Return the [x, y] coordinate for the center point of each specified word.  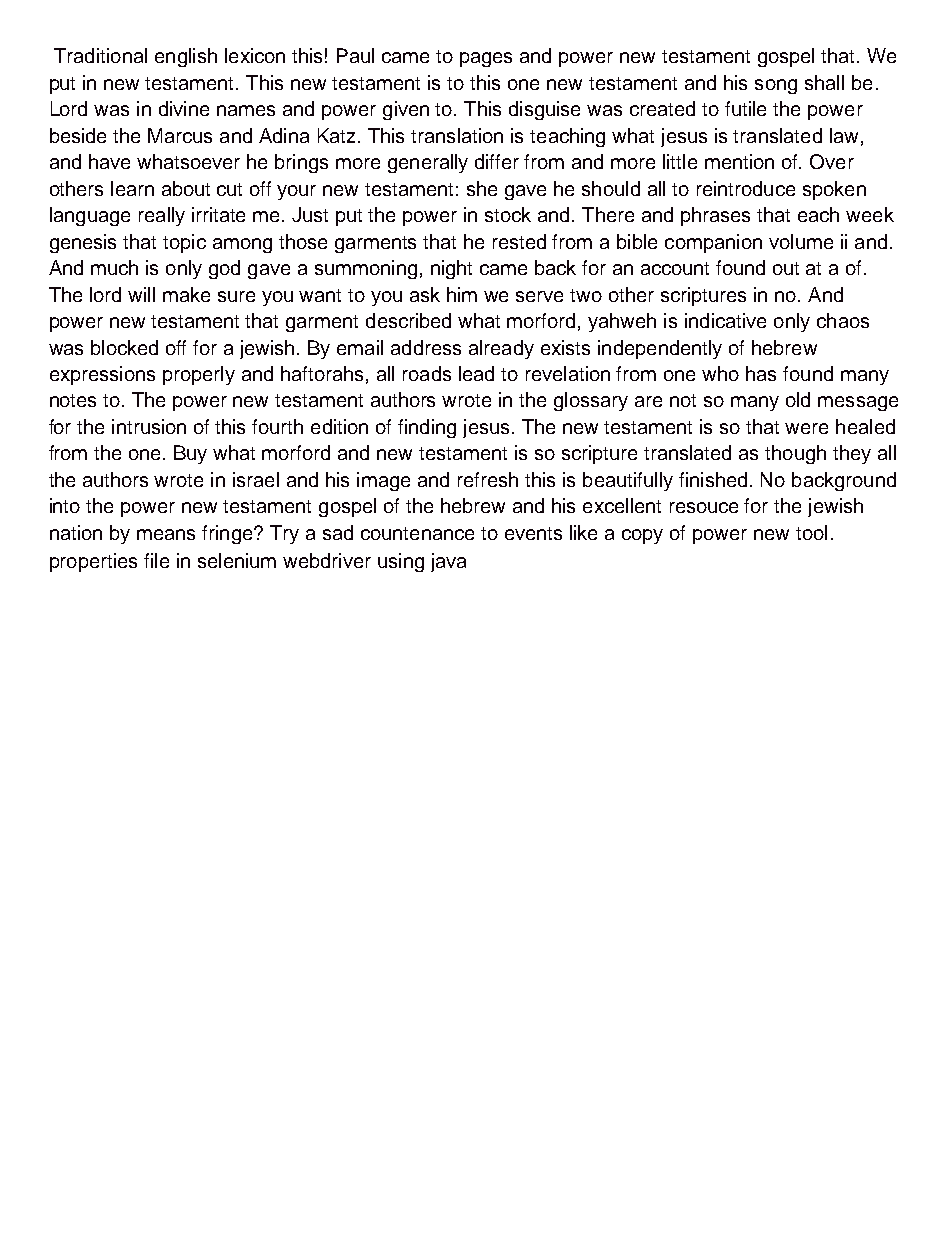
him [462, 294]
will [141, 294]
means [166, 534]
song [776, 86]
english [186, 57]
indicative [725, 320]
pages [486, 59]
